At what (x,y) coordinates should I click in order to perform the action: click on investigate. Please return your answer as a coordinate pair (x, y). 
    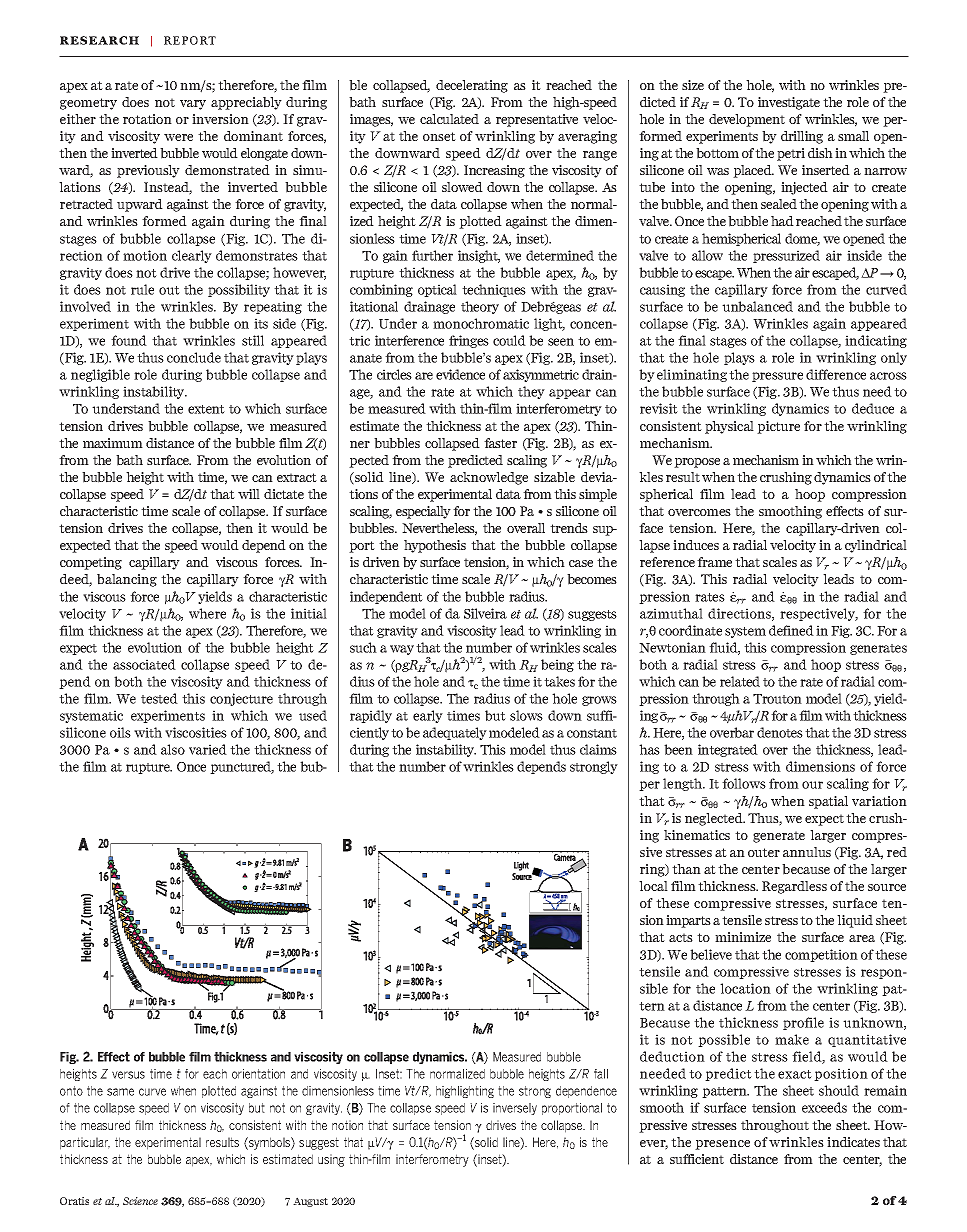
    Looking at the image, I should click on (789, 103).
